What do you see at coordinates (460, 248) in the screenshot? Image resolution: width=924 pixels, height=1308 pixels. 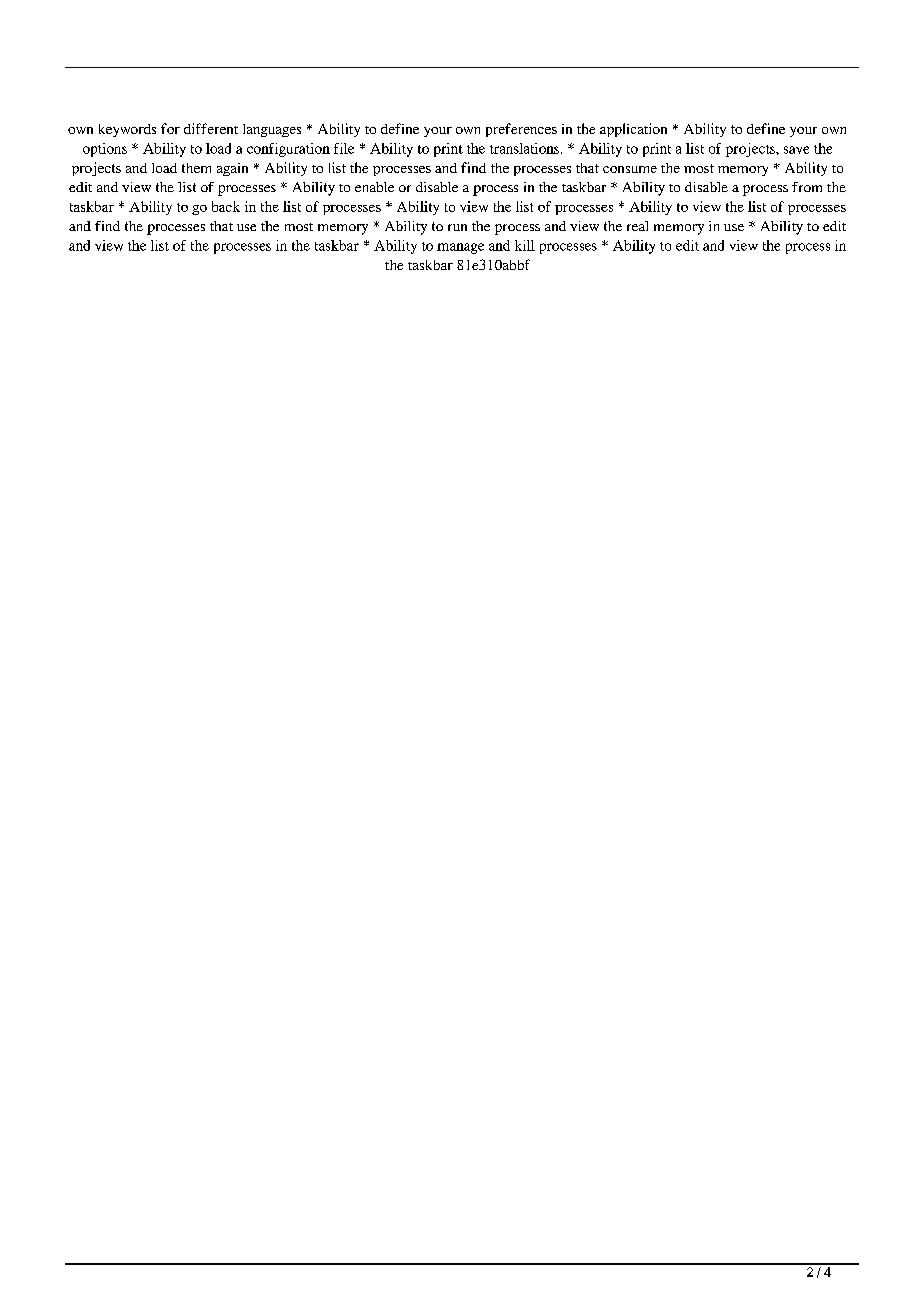 I see `manage` at bounding box center [460, 248].
